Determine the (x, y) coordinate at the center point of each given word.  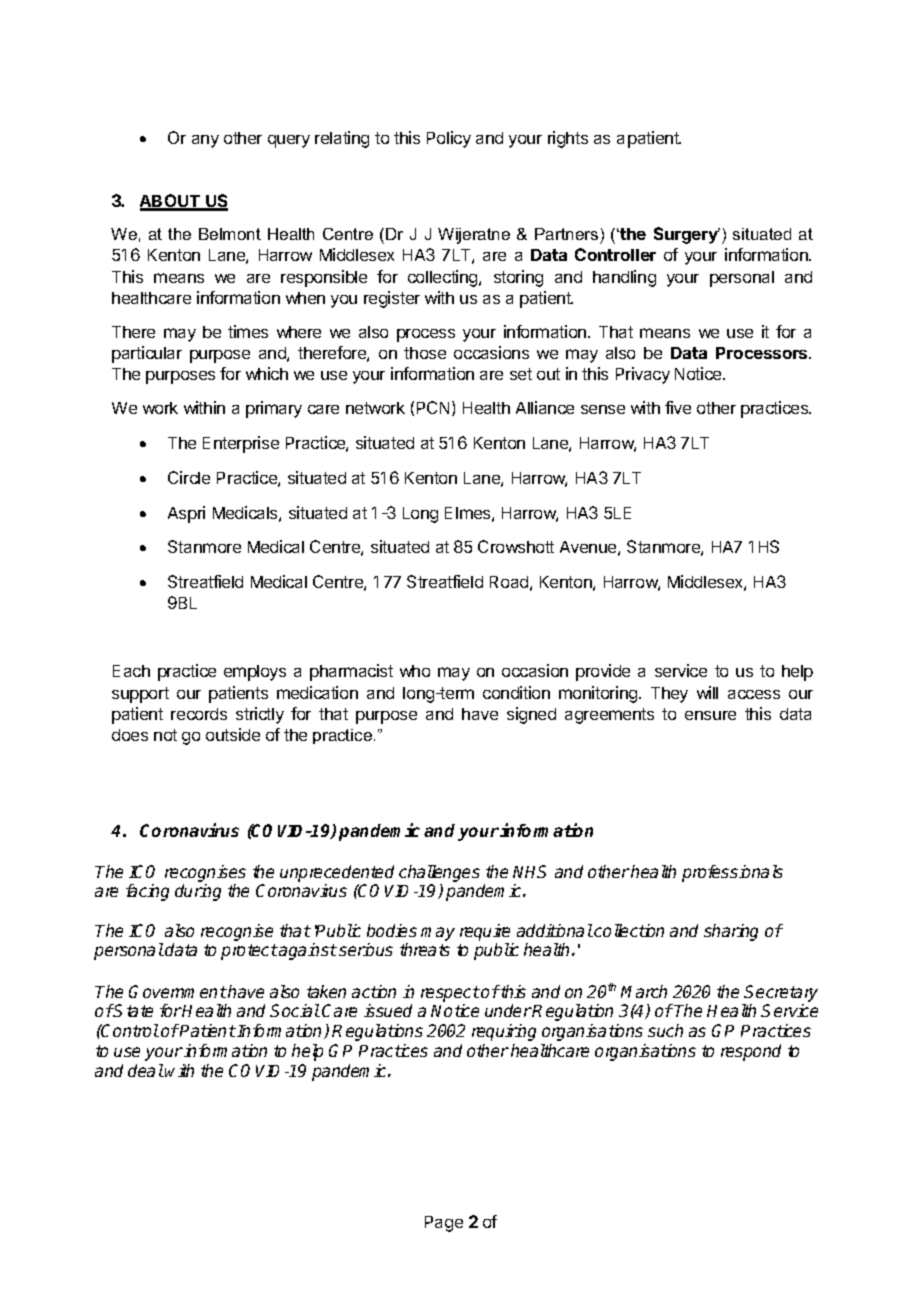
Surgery (687, 235)
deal (146, 1070)
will (707, 692)
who (415, 671)
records (199, 714)
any (205, 141)
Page (444, 1224)
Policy (449, 139)
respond (751, 1052)
